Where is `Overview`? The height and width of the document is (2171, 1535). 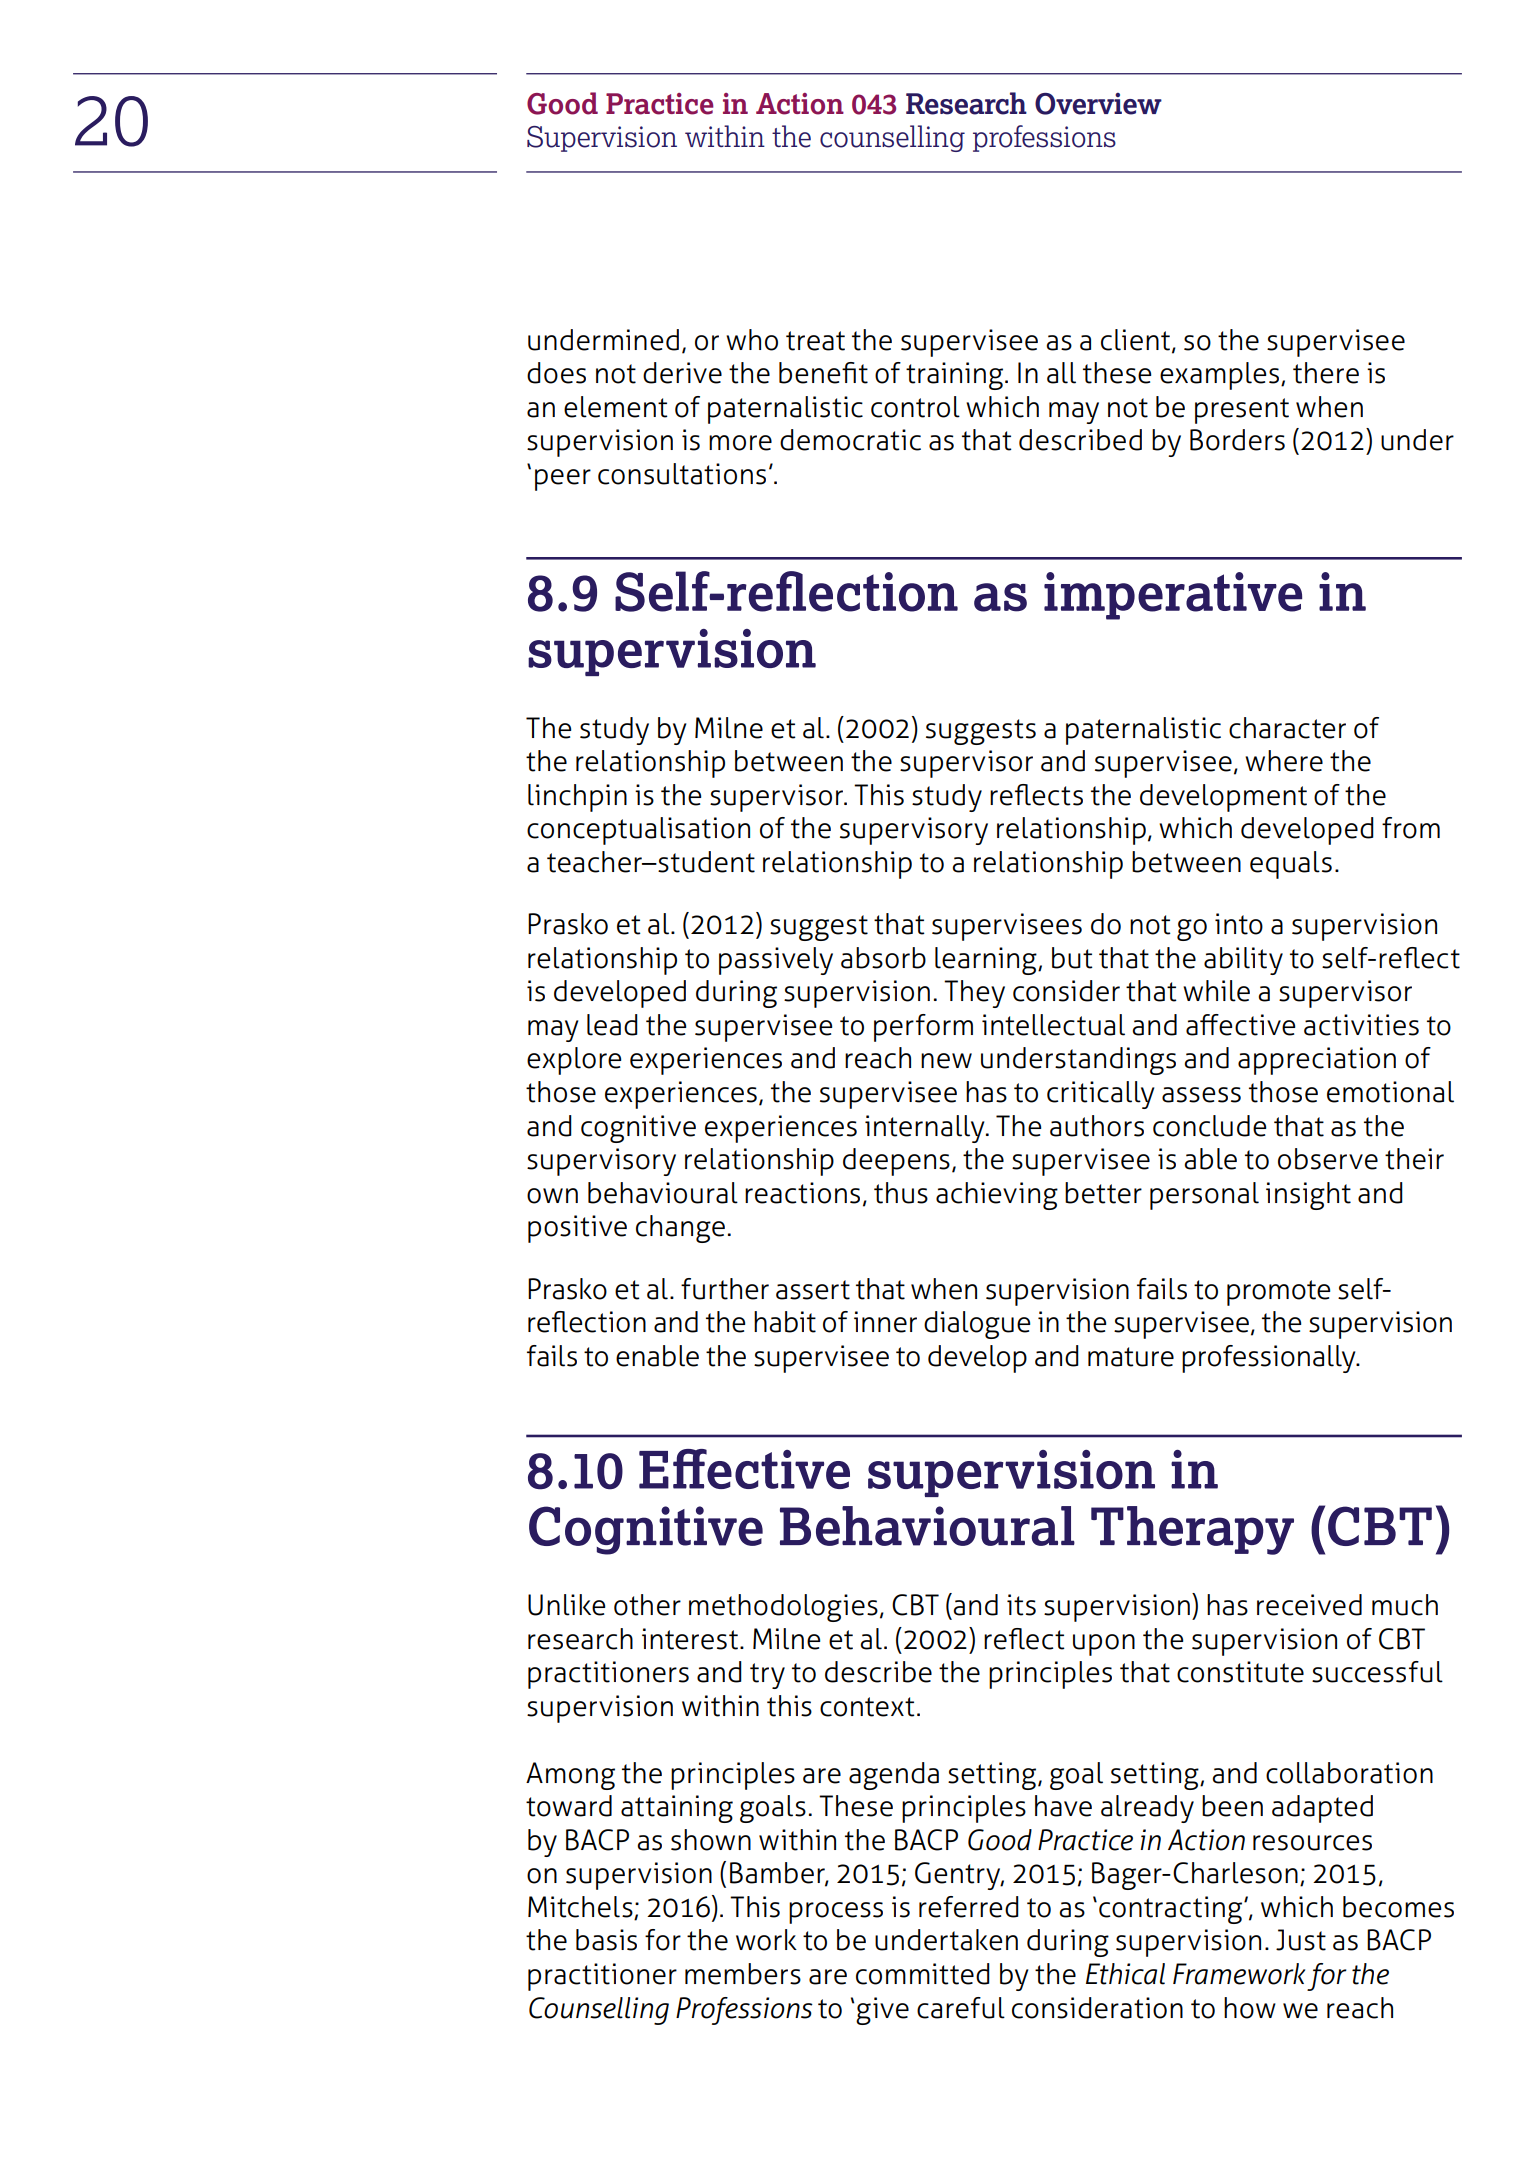
Overview is located at coordinates (1098, 104).
